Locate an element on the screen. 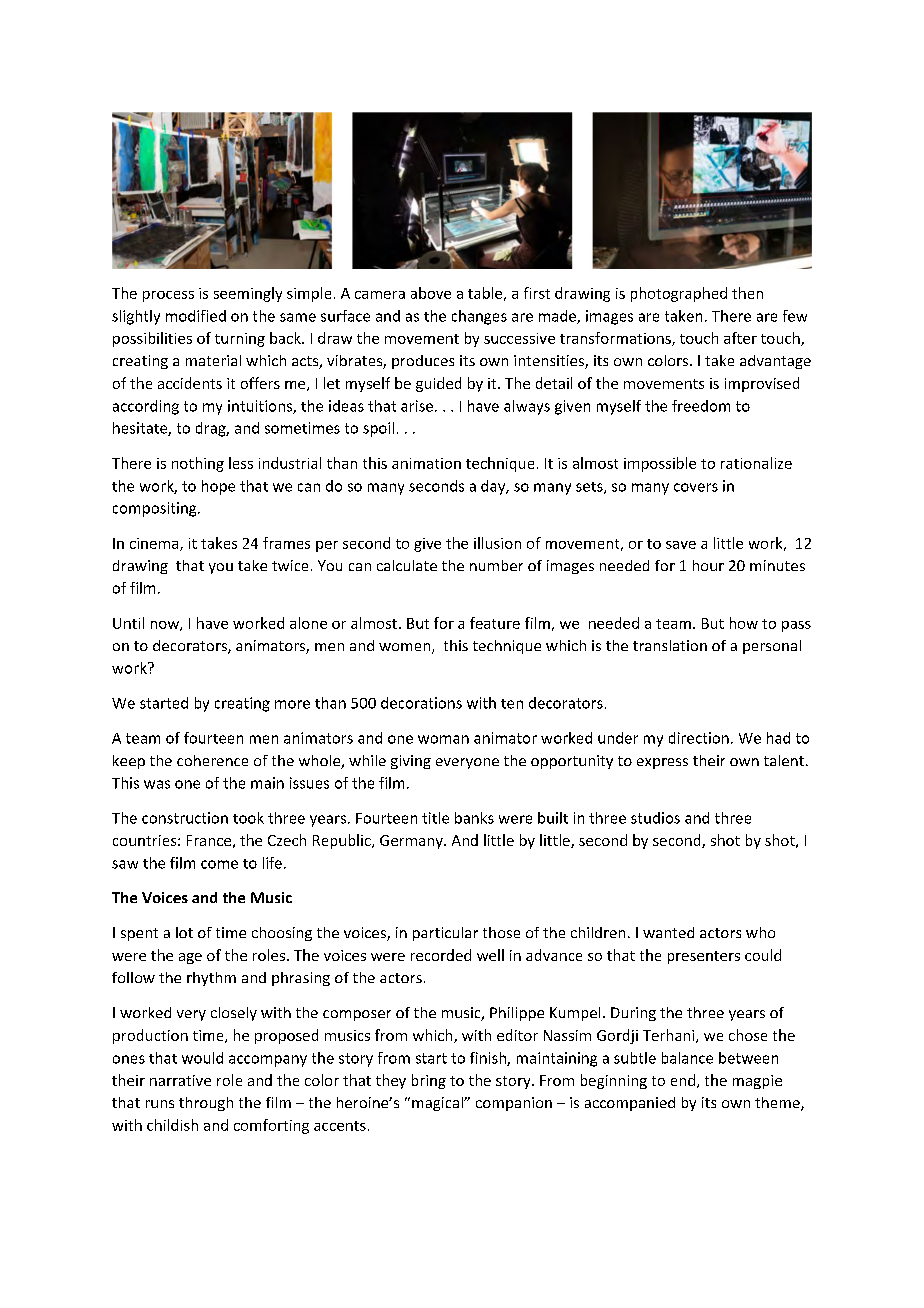  nothing is located at coordinates (198, 464).
